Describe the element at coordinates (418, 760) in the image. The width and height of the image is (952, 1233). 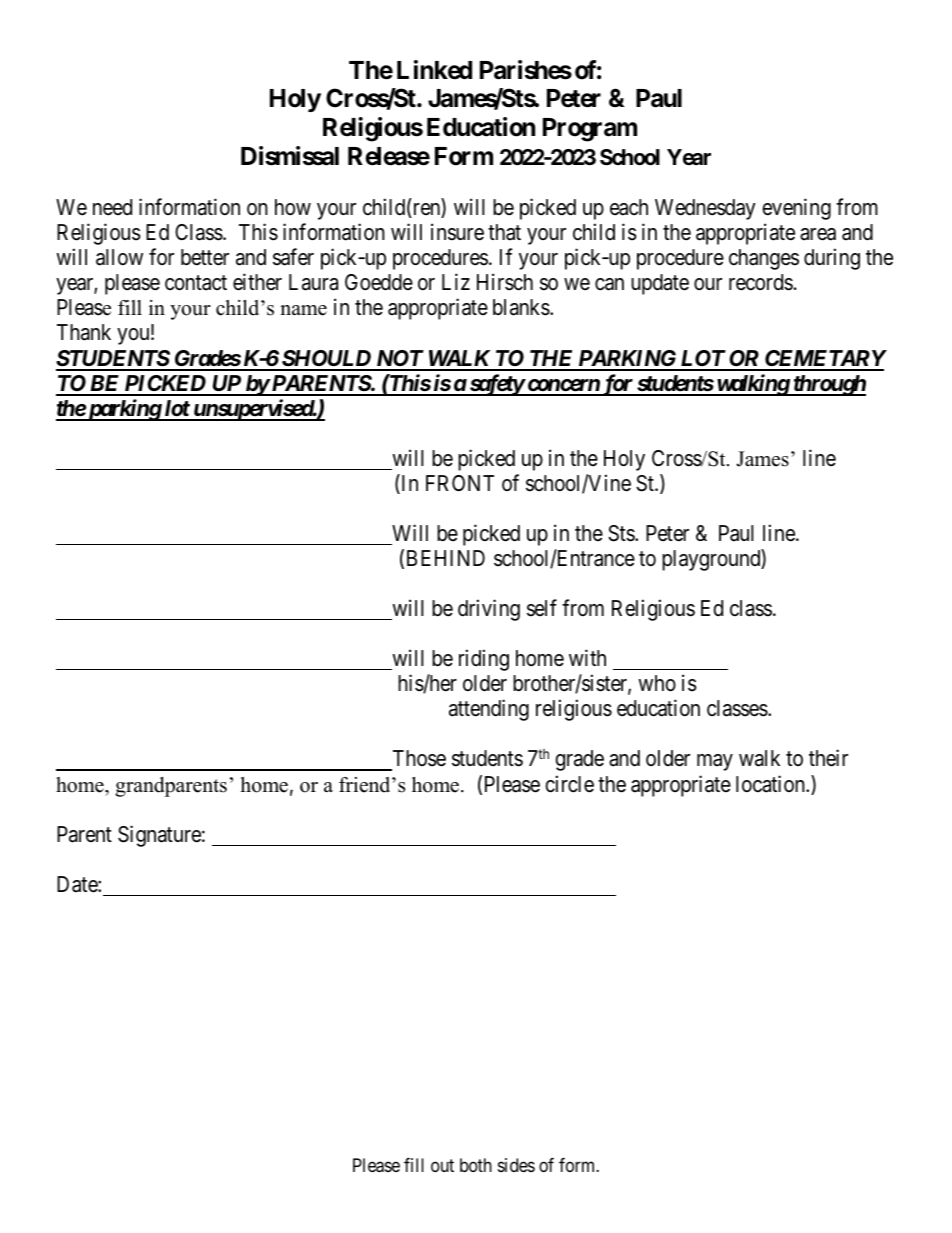
I see `Those` at that location.
